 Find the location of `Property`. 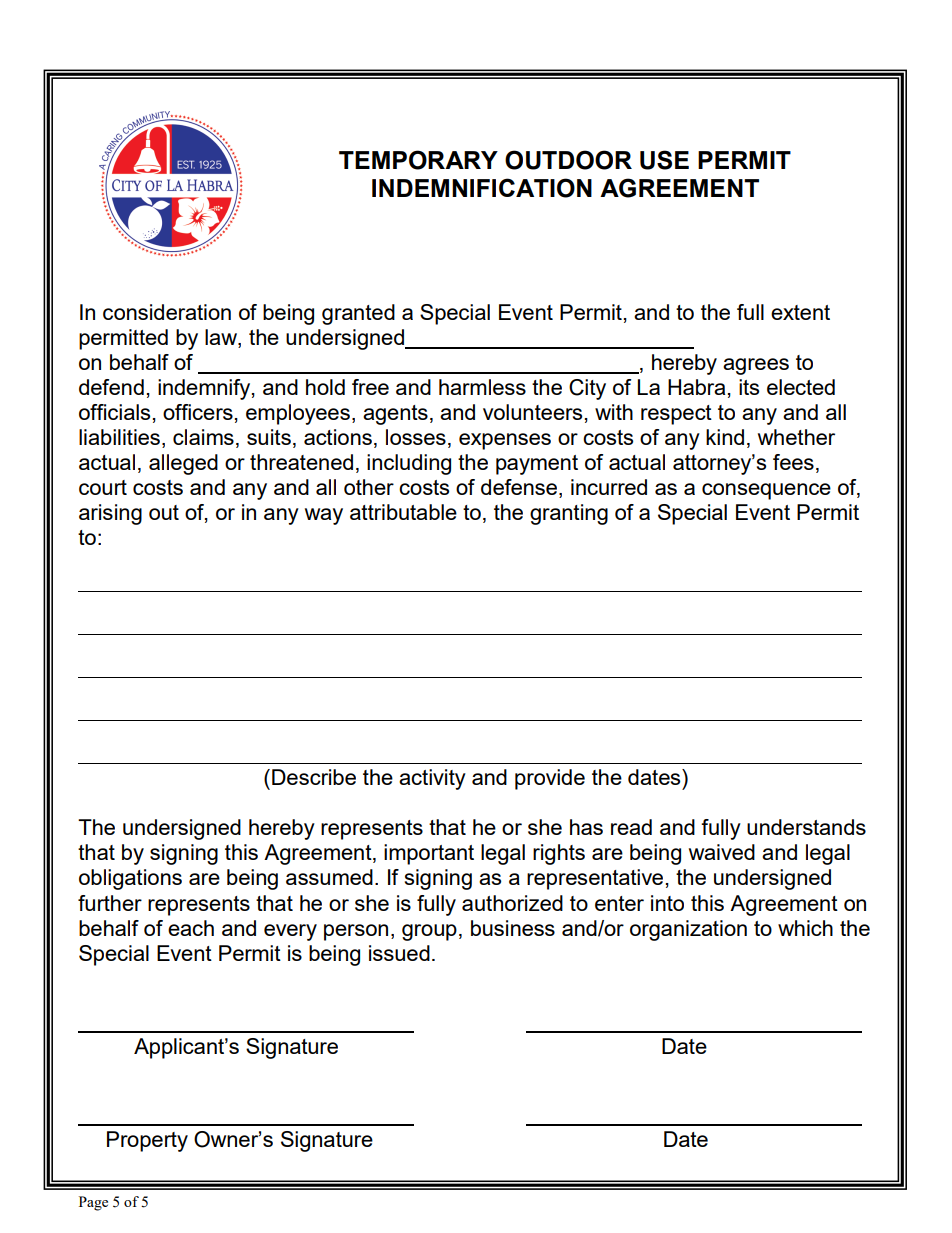

Property is located at coordinates (147, 1141).
